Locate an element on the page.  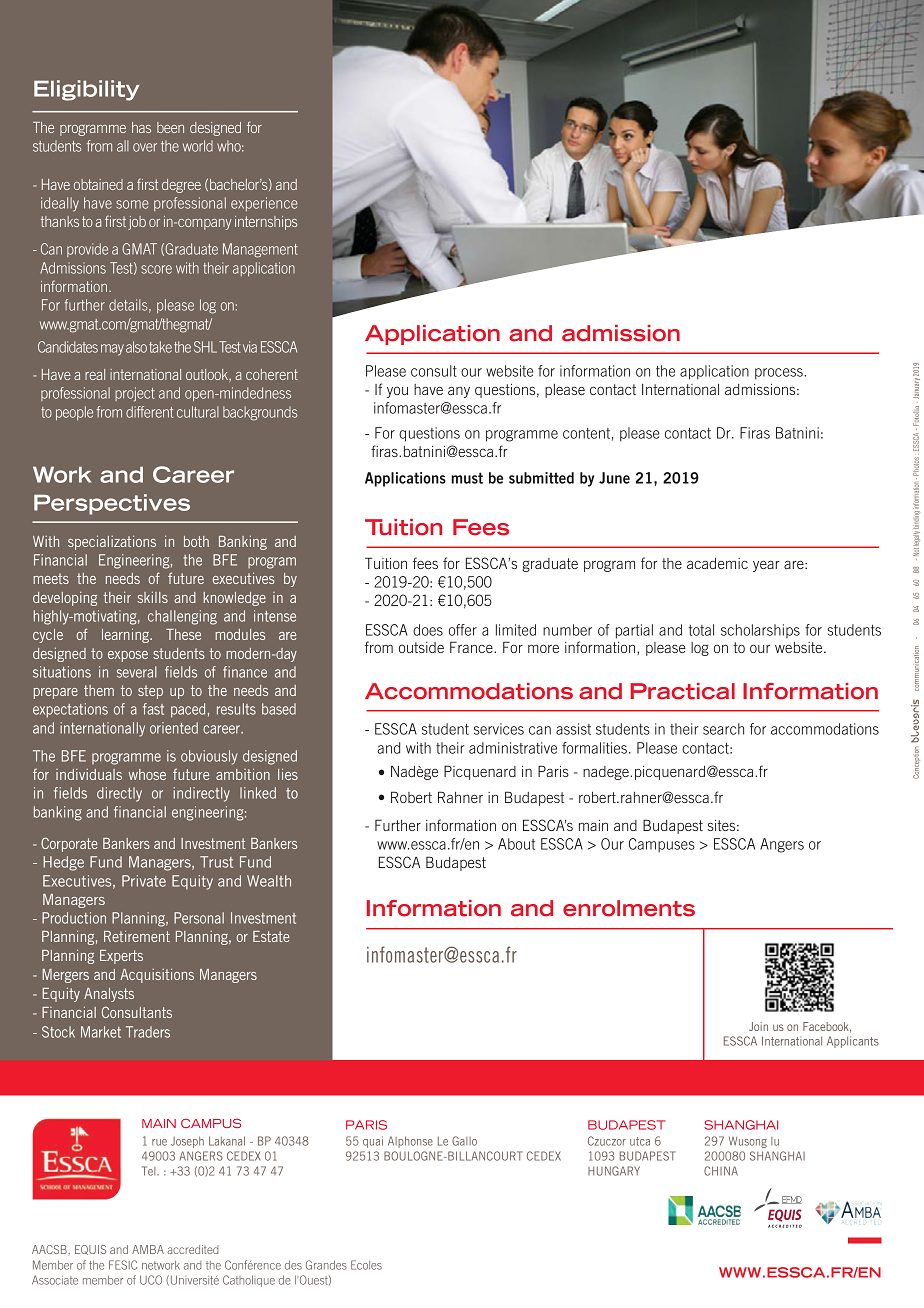
Join is located at coordinates (758, 1026).
